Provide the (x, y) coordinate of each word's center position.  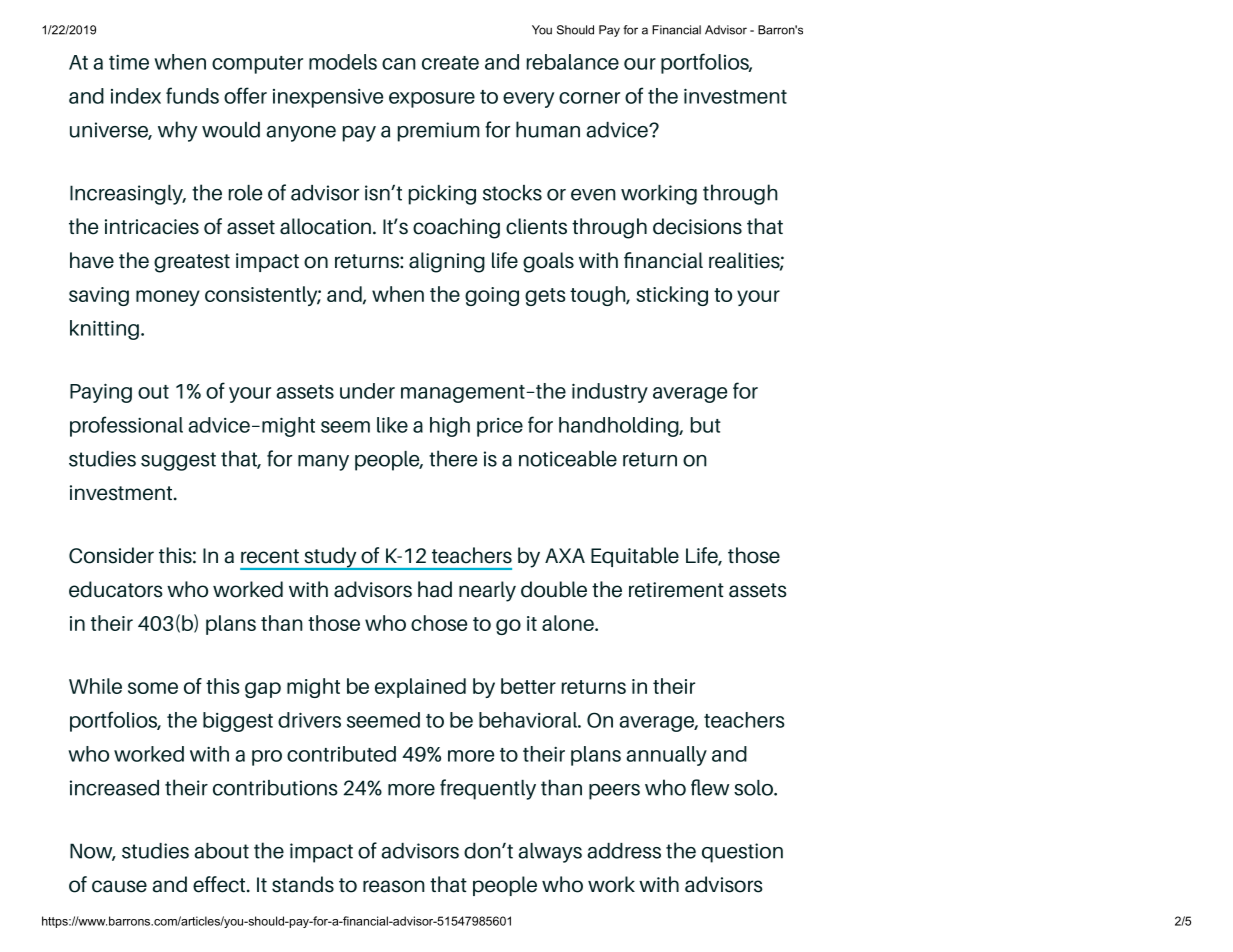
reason (394, 886)
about (221, 851)
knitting (104, 330)
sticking (672, 296)
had (435, 589)
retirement (676, 590)
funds (192, 95)
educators (116, 589)
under (367, 391)
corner (589, 98)
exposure (432, 100)
